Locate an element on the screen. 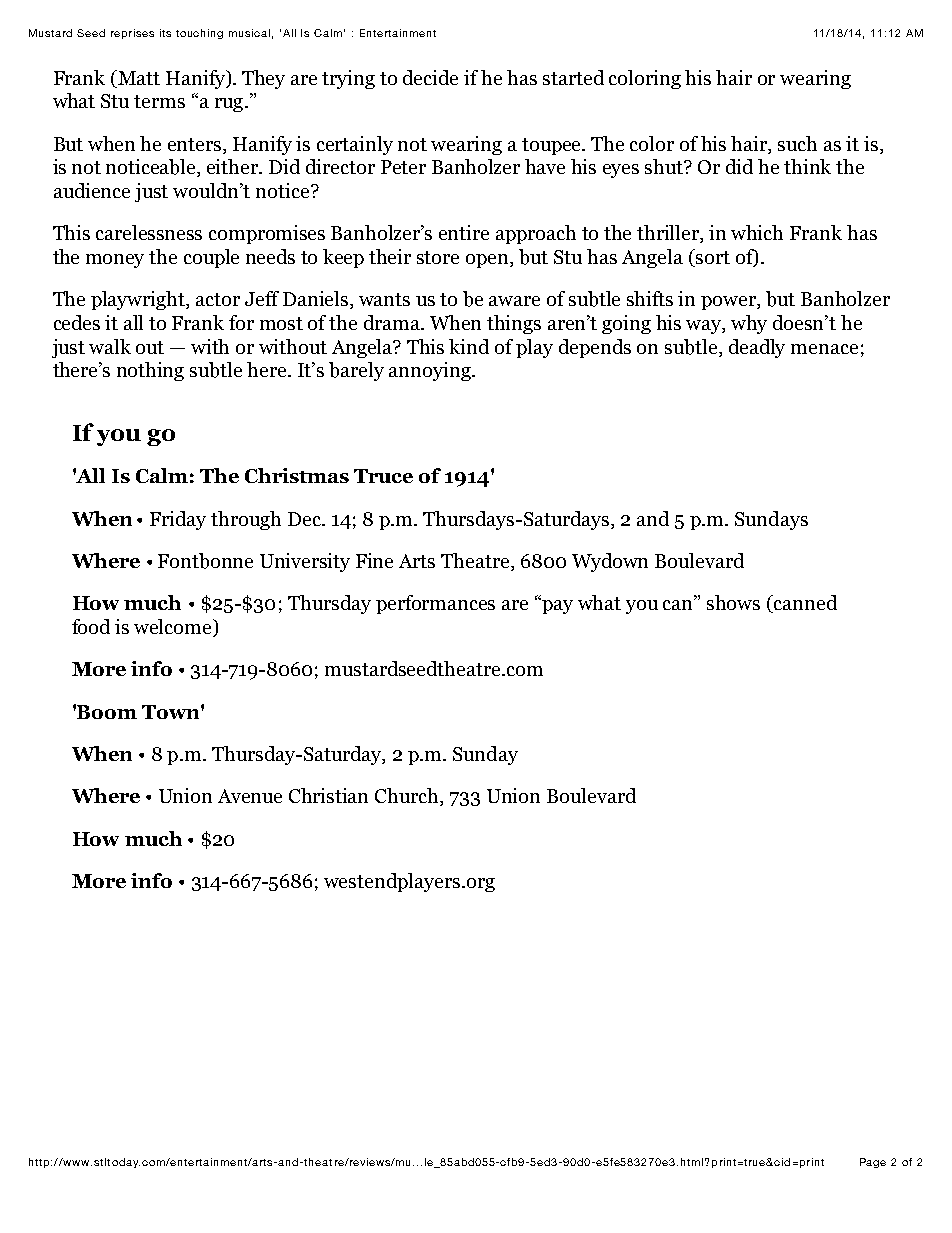 The width and height of the screenshot is (952, 1233). Christian is located at coordinates (328, 795).
